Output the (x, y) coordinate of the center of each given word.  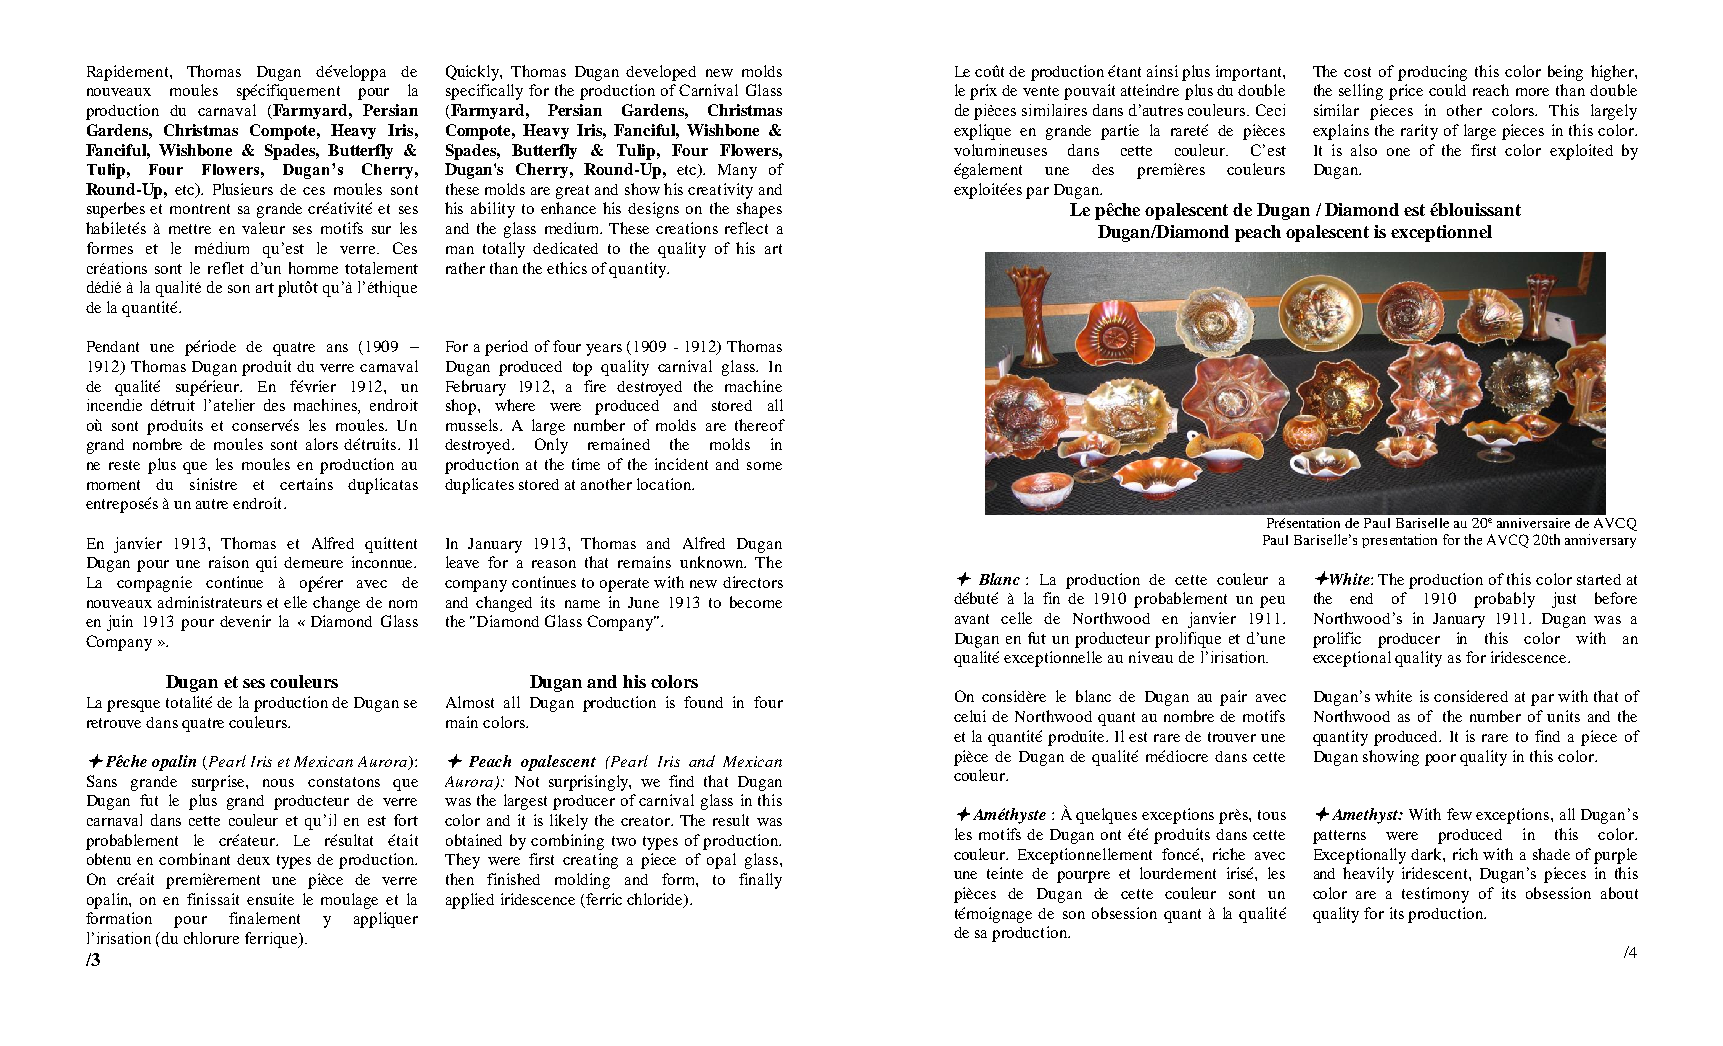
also (1364, 150)
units (1563, 716)
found (703, 702)
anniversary (1600, 541)
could (1447, 90)
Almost (470, 702)
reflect (746, 228)
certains (306, 484)
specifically (484, 92)
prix (983, 92)
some (764, 466)
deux (253, 859)
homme (313, 268)
